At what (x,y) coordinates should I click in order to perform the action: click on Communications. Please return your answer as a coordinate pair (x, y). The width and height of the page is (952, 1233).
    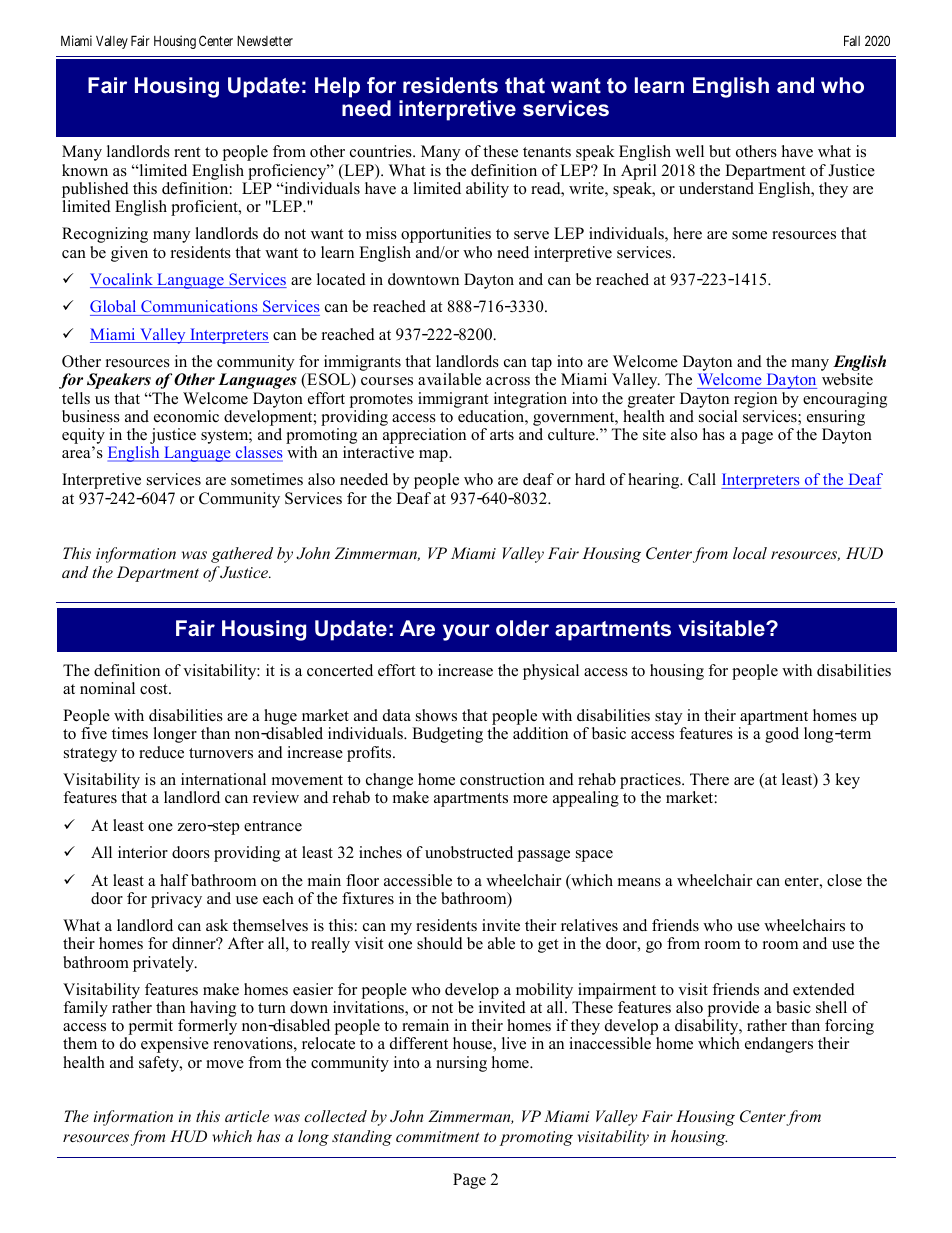
    Looking at the image, I should click on (199, 308).
